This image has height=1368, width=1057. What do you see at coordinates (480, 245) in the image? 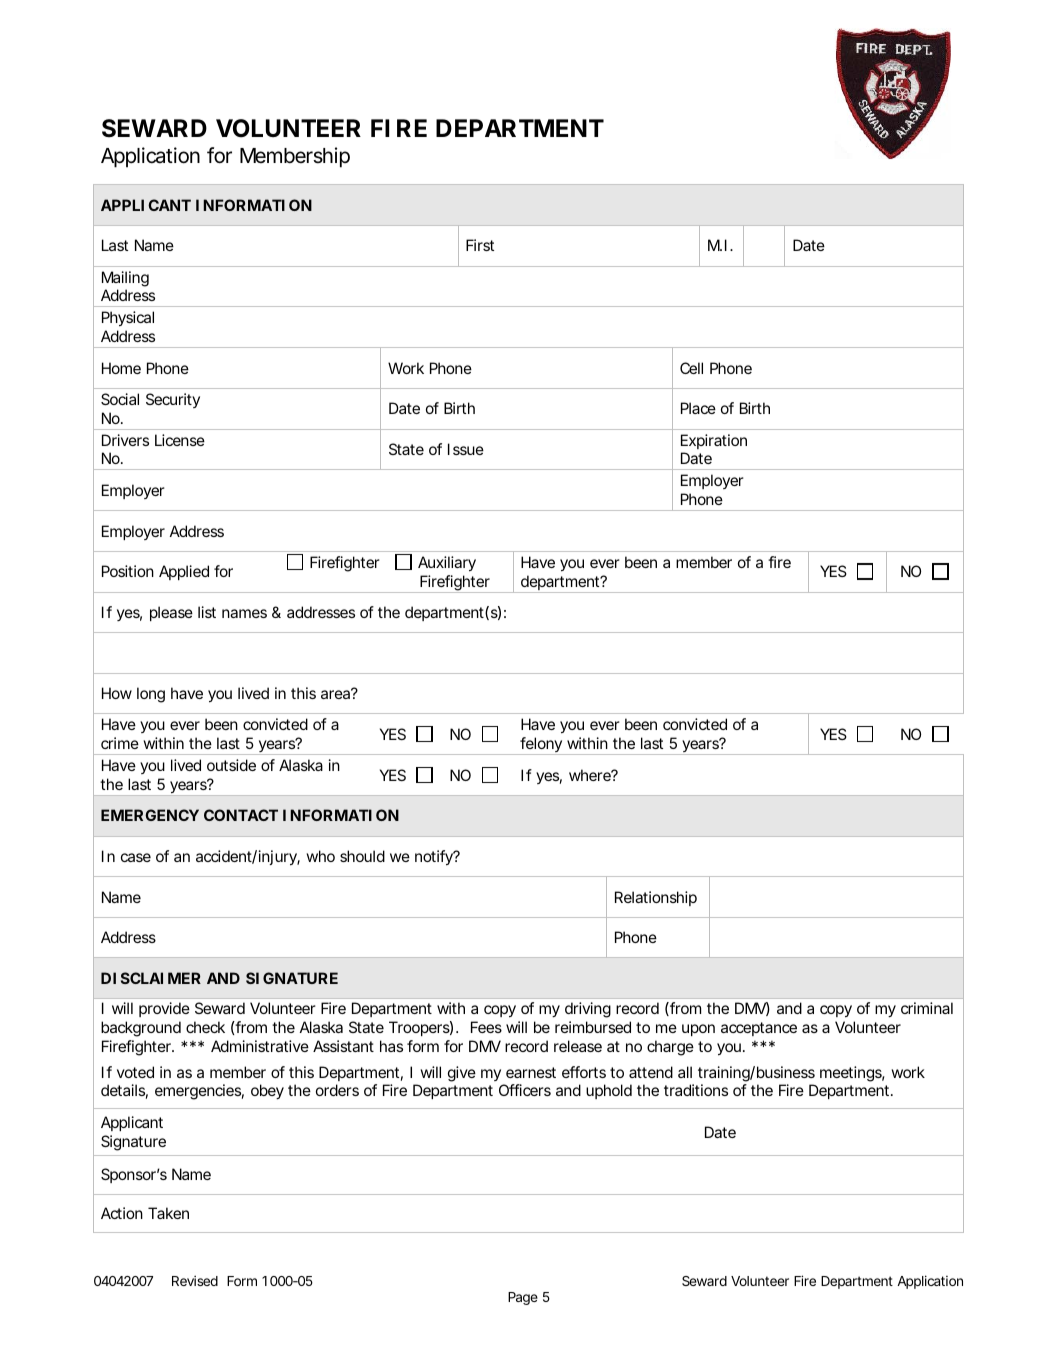
I see `First` at bounding box center [480, 245].
